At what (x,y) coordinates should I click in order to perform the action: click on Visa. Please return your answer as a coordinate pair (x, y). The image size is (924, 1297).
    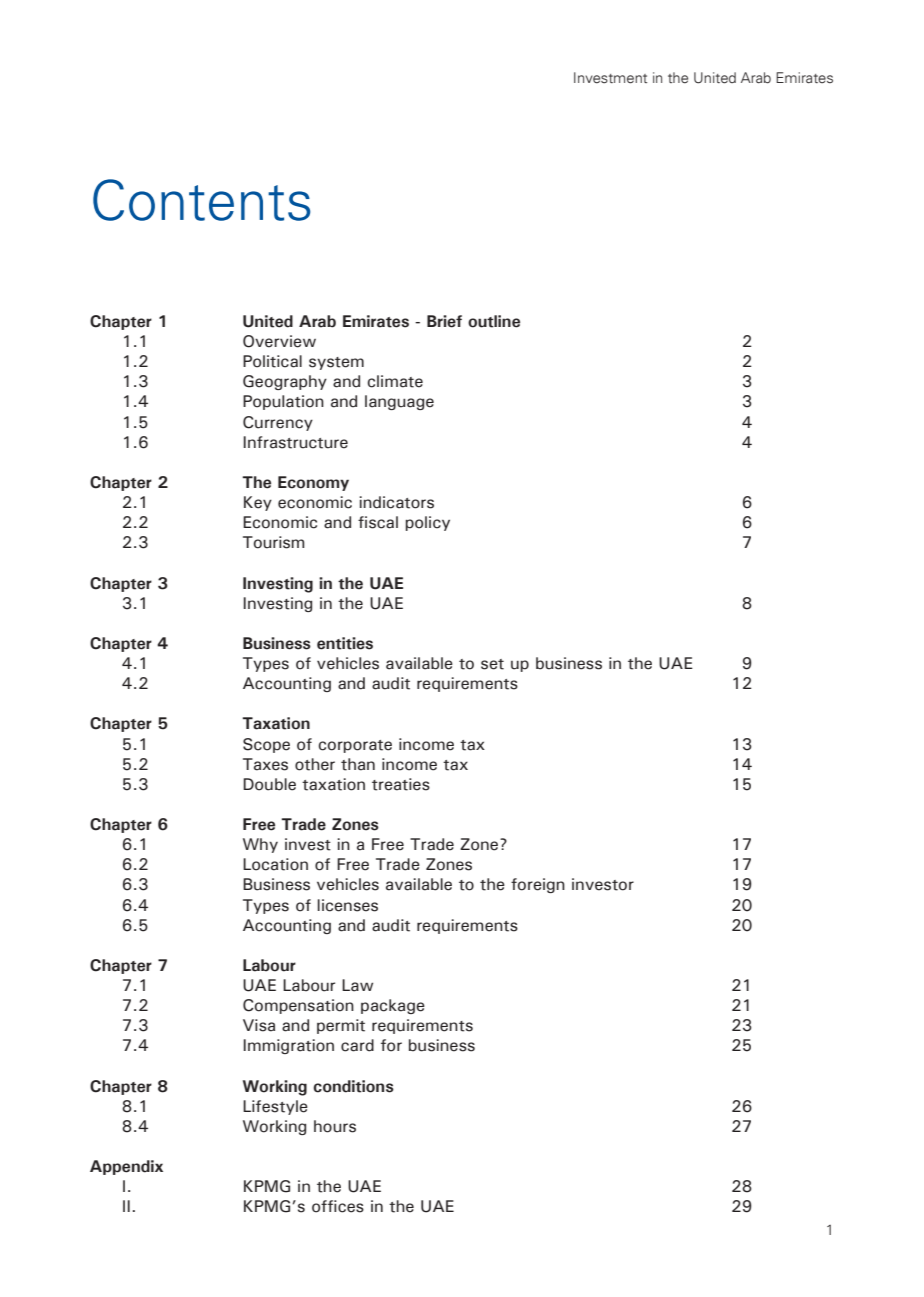
    Looking at the image, I should click on (259, 1025).
